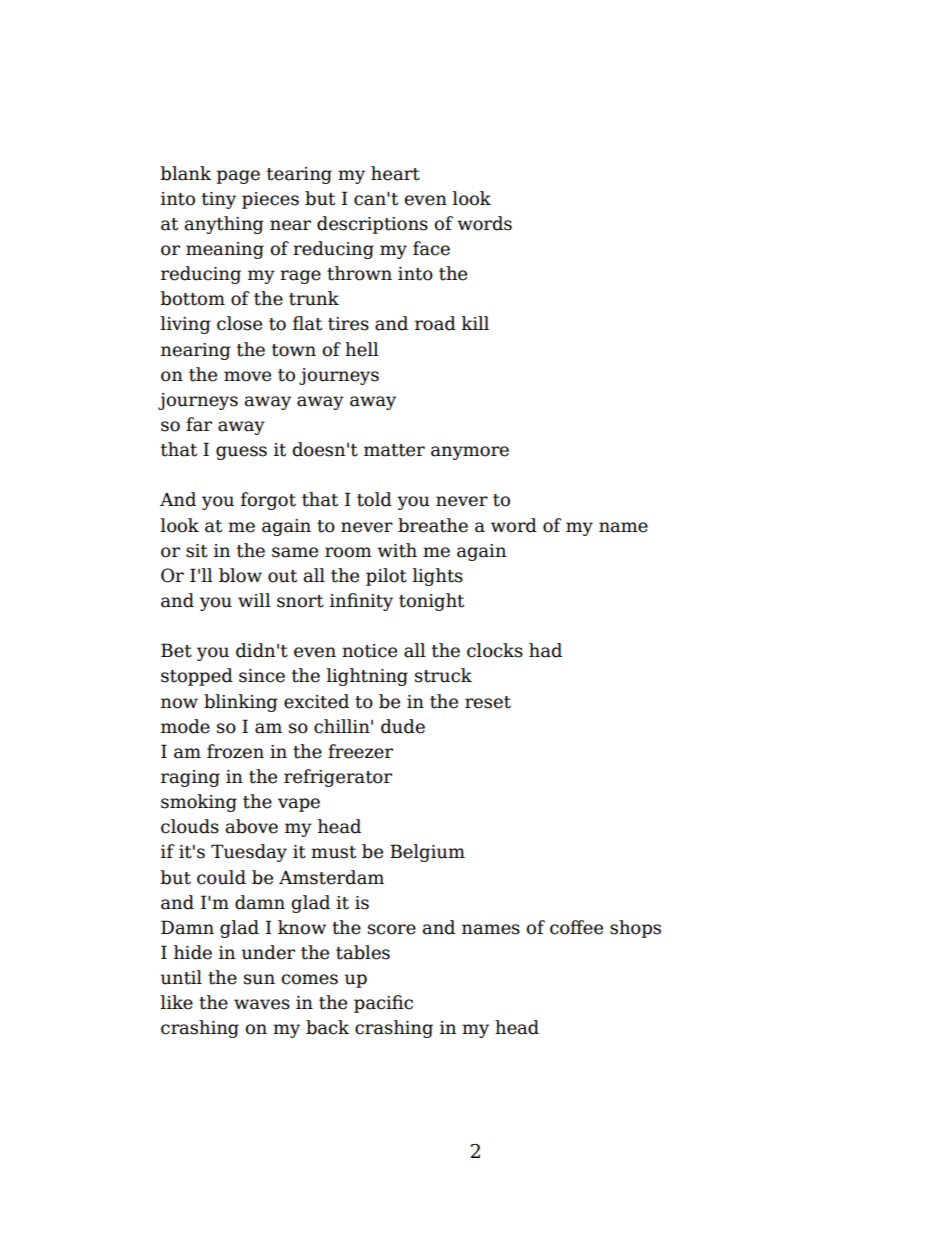 The image size is (952, 1259). What do you see at coordinates (427, 853) in the screenshot?
I see `Belgium` at bounding box center [427, 853].
